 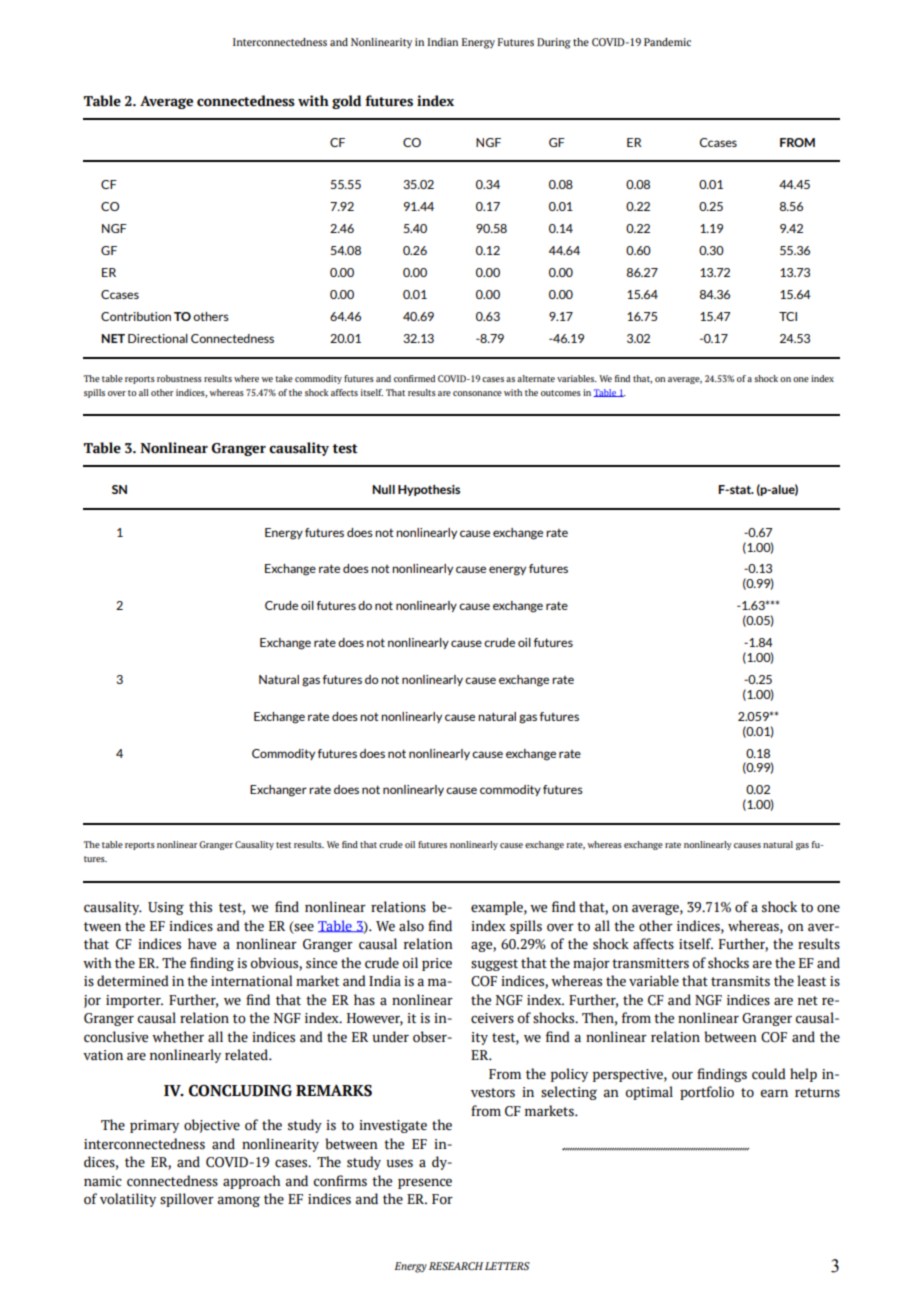 I want to click on RESEARCH, so click(x=456, y=1266).
